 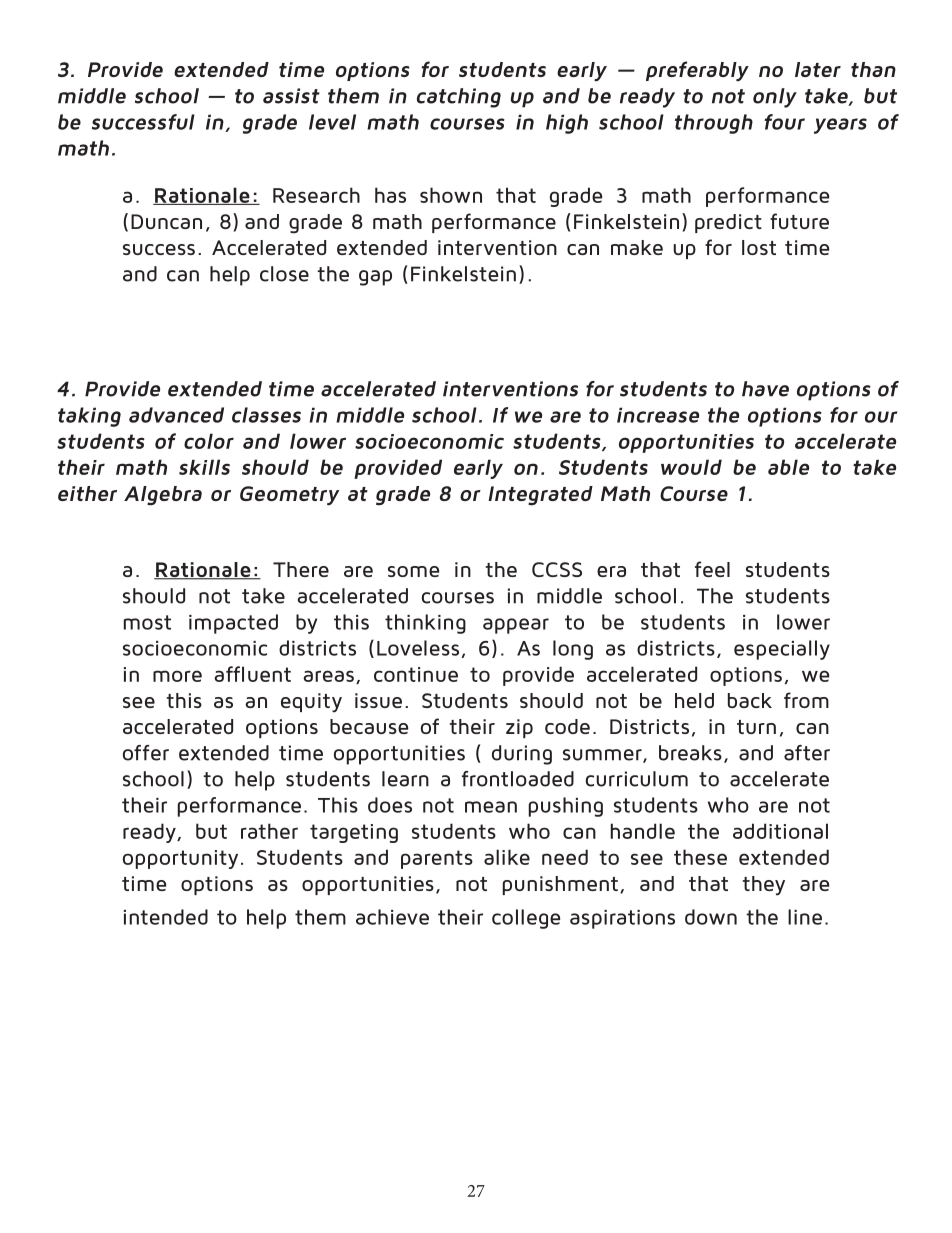 What do you see at coordinates (728, 223) in the screenshot?
I see `predict` at bounding box center [728, 223].
